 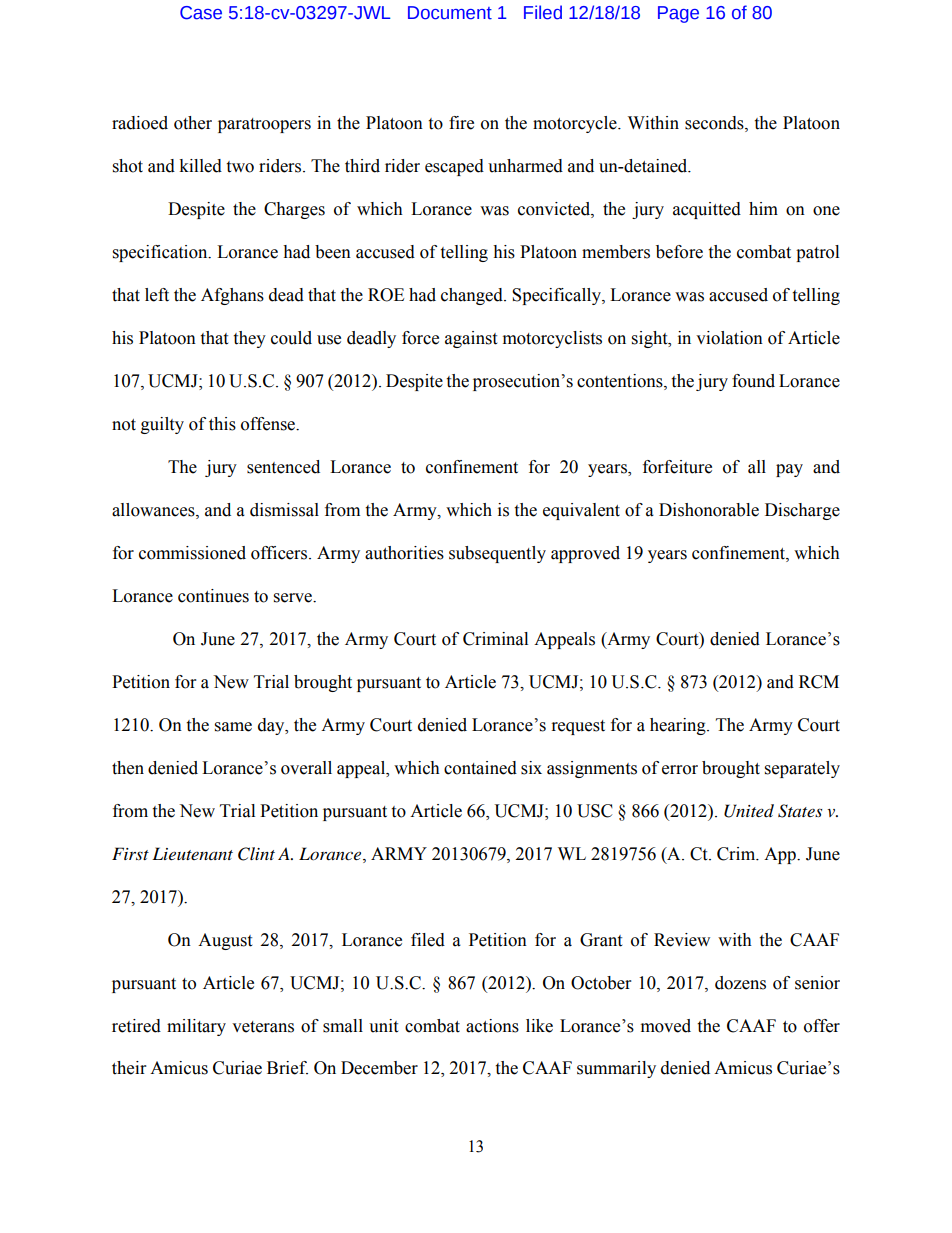 I want to click on Case, so click(x=201, y=13).
